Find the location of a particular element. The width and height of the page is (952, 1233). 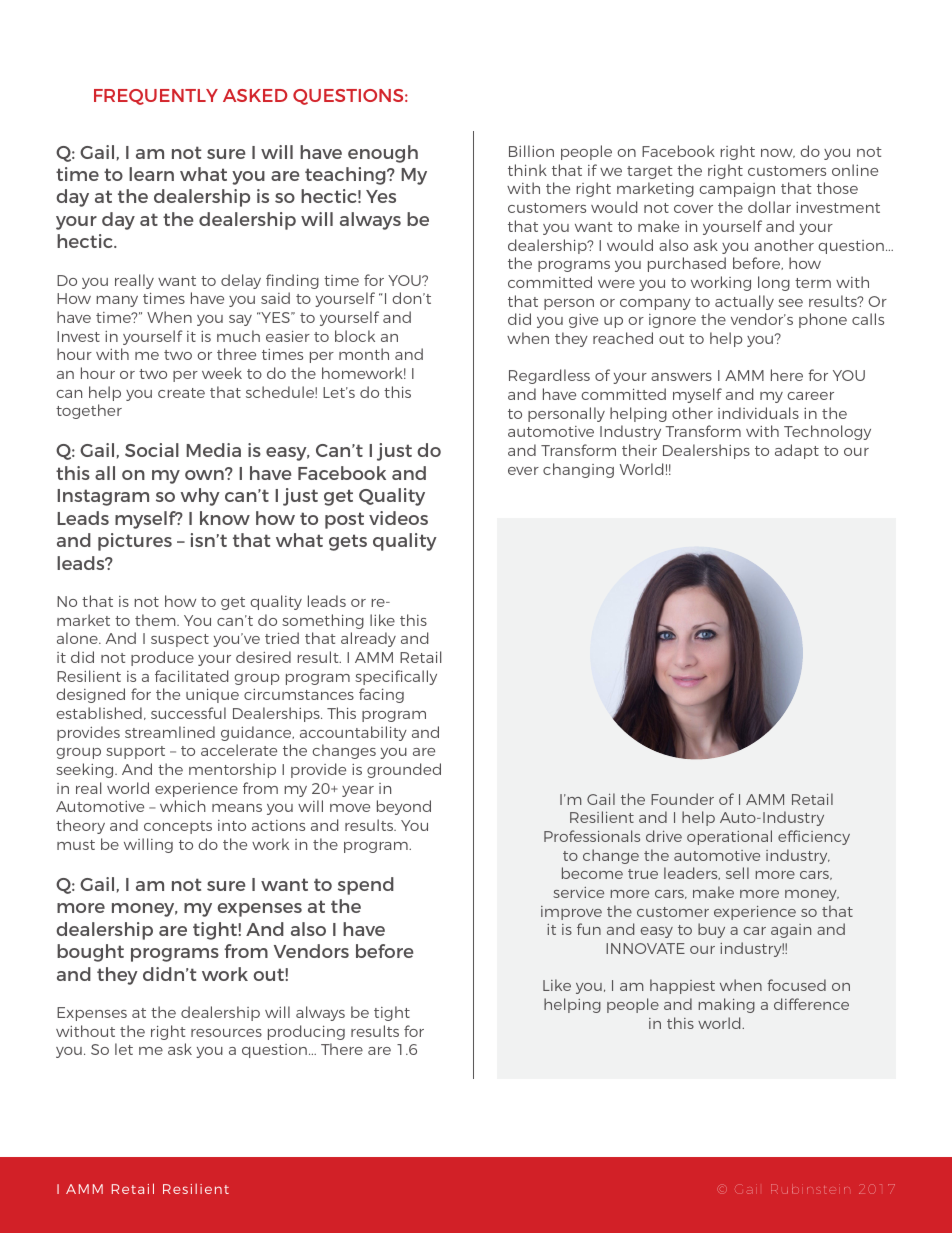

successful is located at coordinates (188, 713).
